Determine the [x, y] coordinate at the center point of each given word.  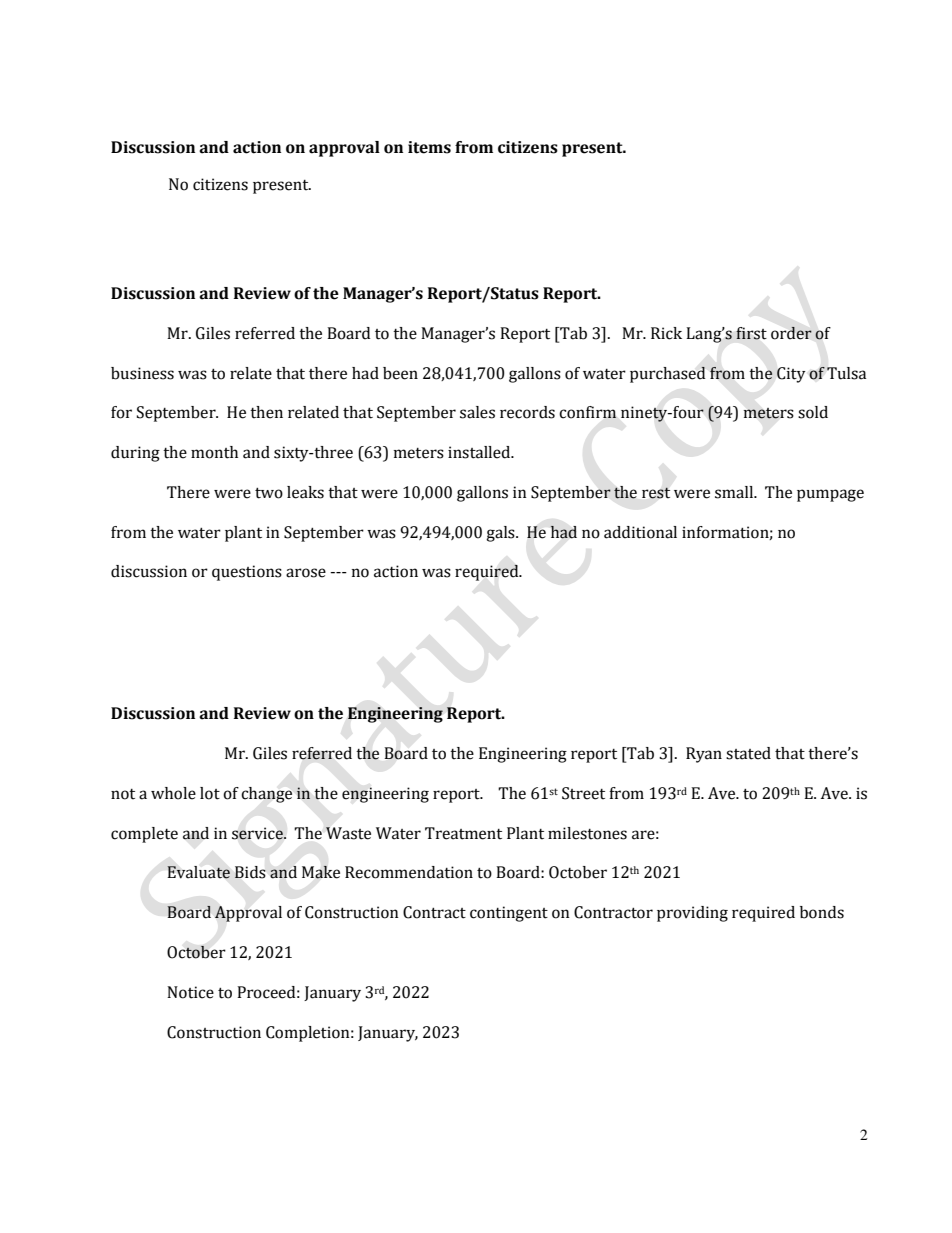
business [142, 373]
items [429, 147]
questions [247, 573]
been [400, 373]
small [735, 492]
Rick [666, 333]
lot [210, 793]
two [269, 493]
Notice [190, 992]
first [751, 333]
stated [748, 753]
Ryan [704, 755]
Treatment [463, 833]
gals [501, 534]
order [791, 333]
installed [480, 452]
